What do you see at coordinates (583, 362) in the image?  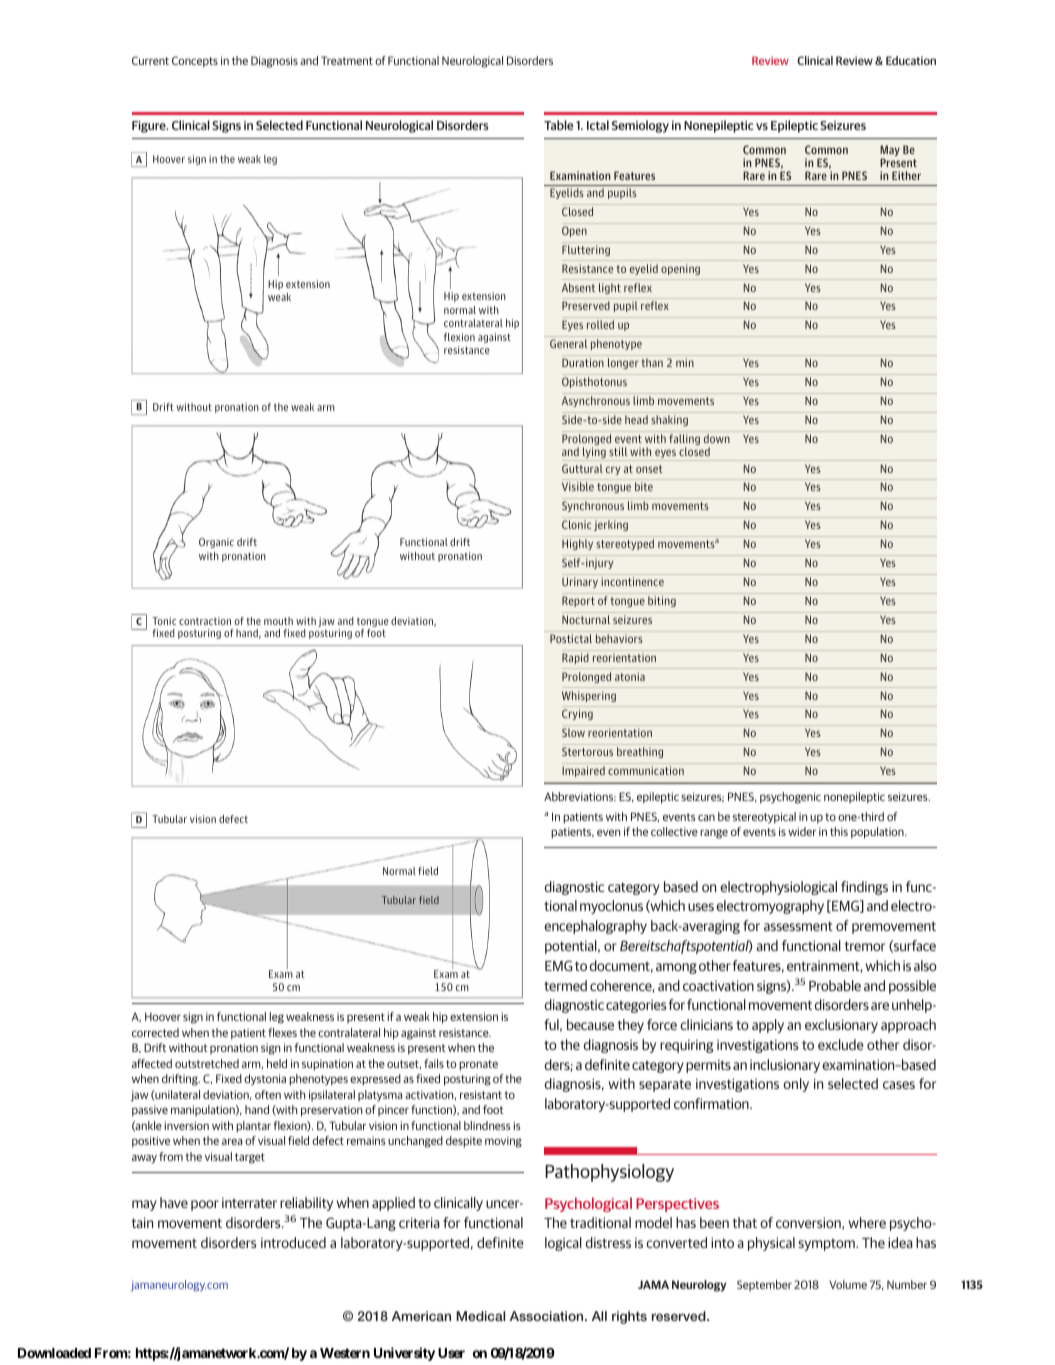 I see `Duration` at bounding box center [583, 362].
